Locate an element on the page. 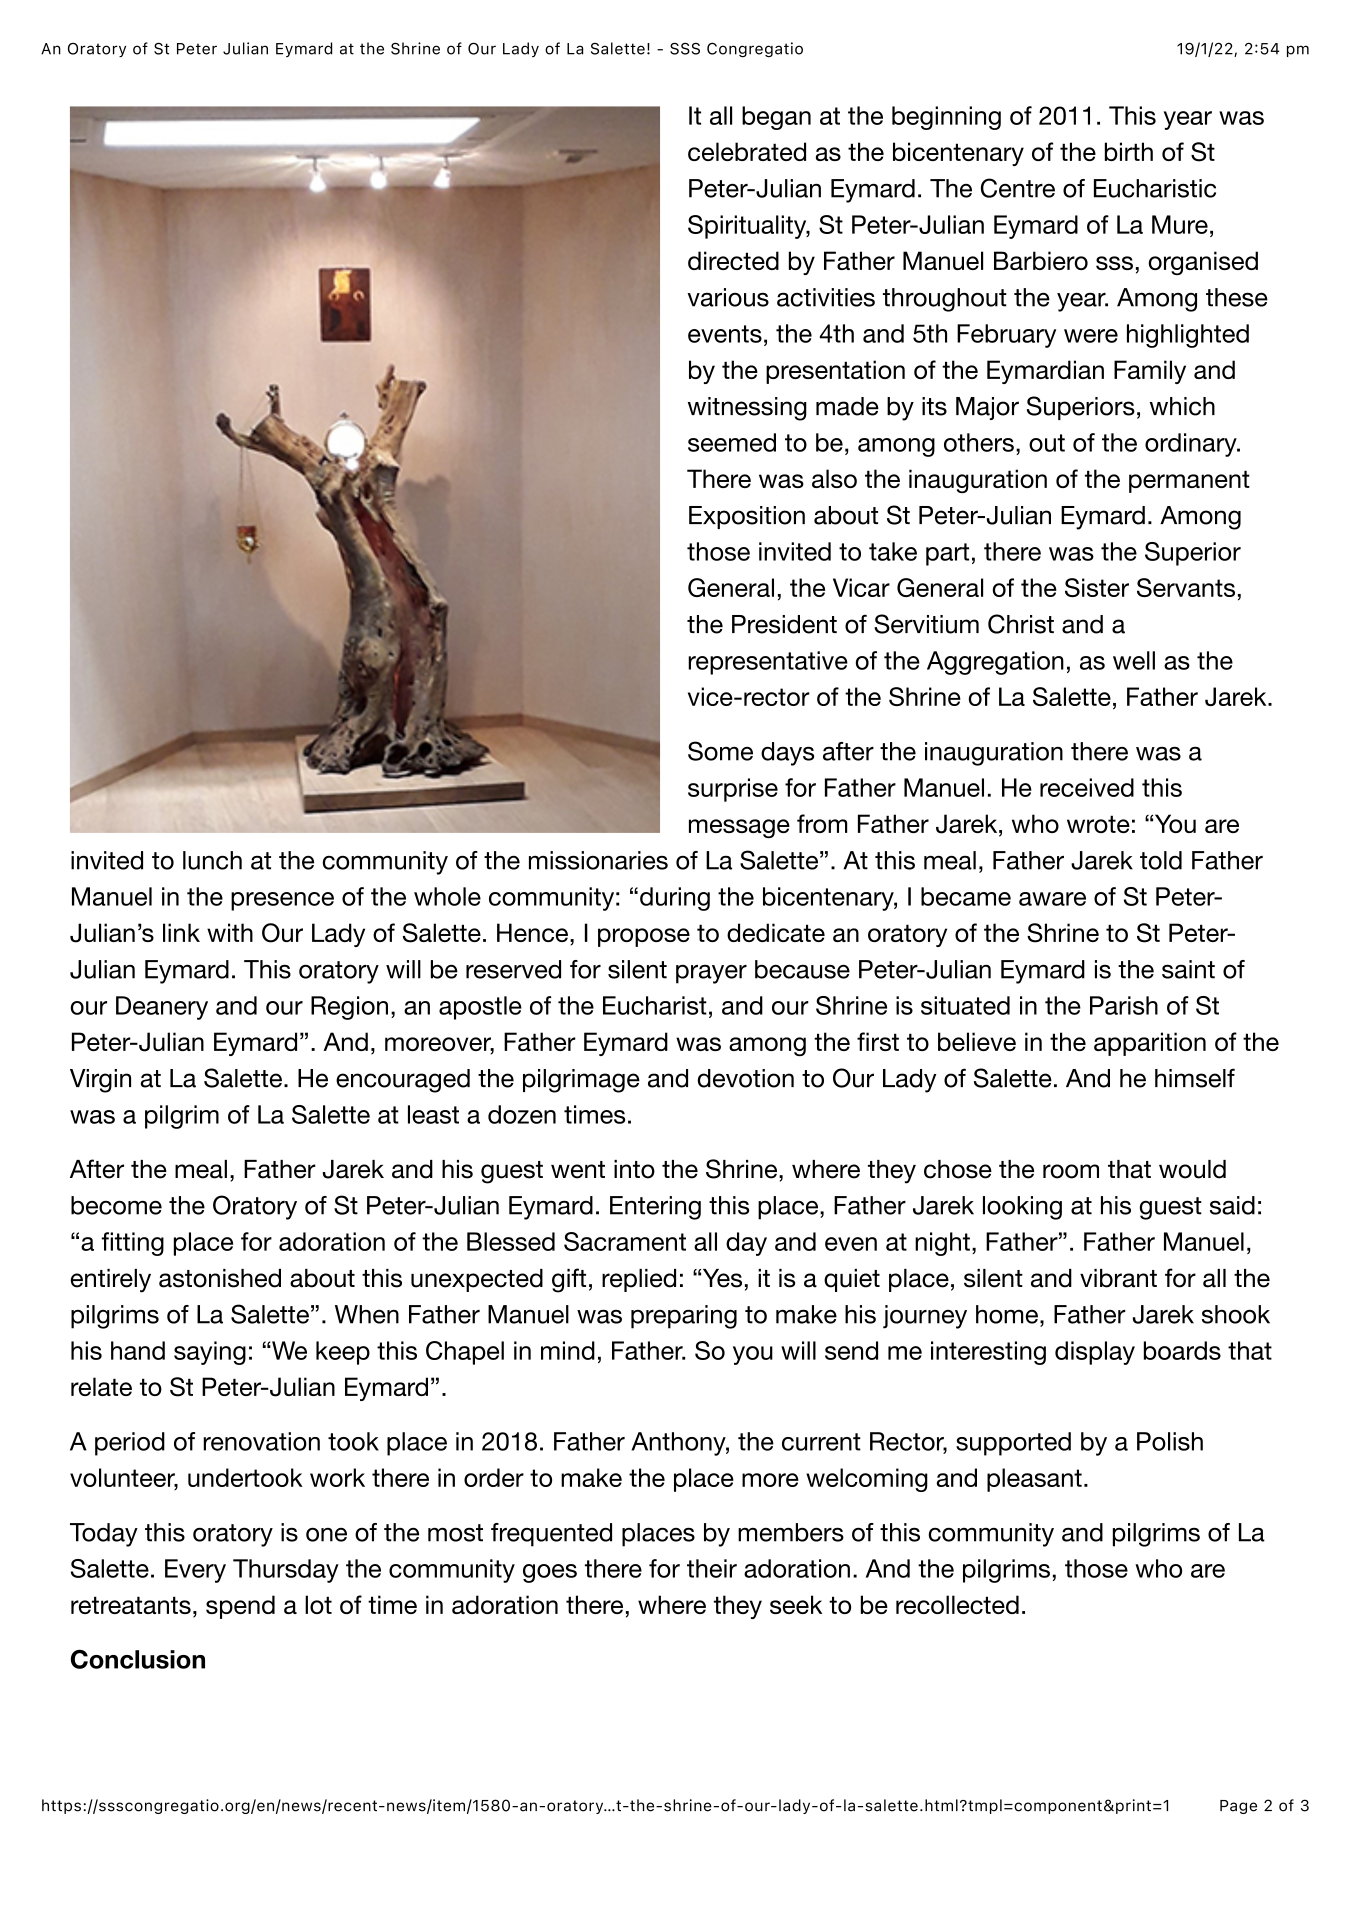 The width and height of the page is (1351, 1911). seek is located at coordinates (796, 1604).
